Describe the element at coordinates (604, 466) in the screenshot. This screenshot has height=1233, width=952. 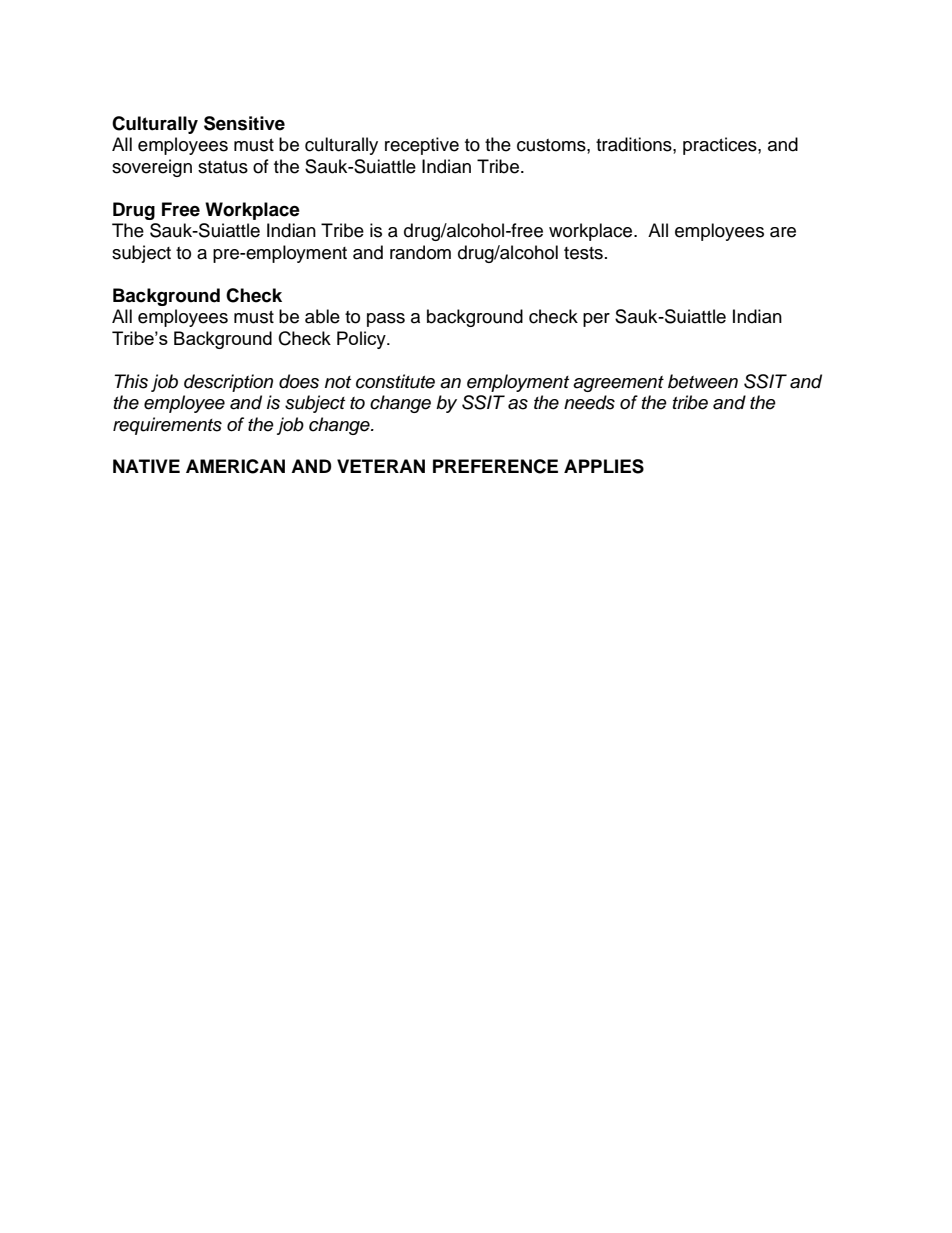
I see `APPLIES` at that location.
